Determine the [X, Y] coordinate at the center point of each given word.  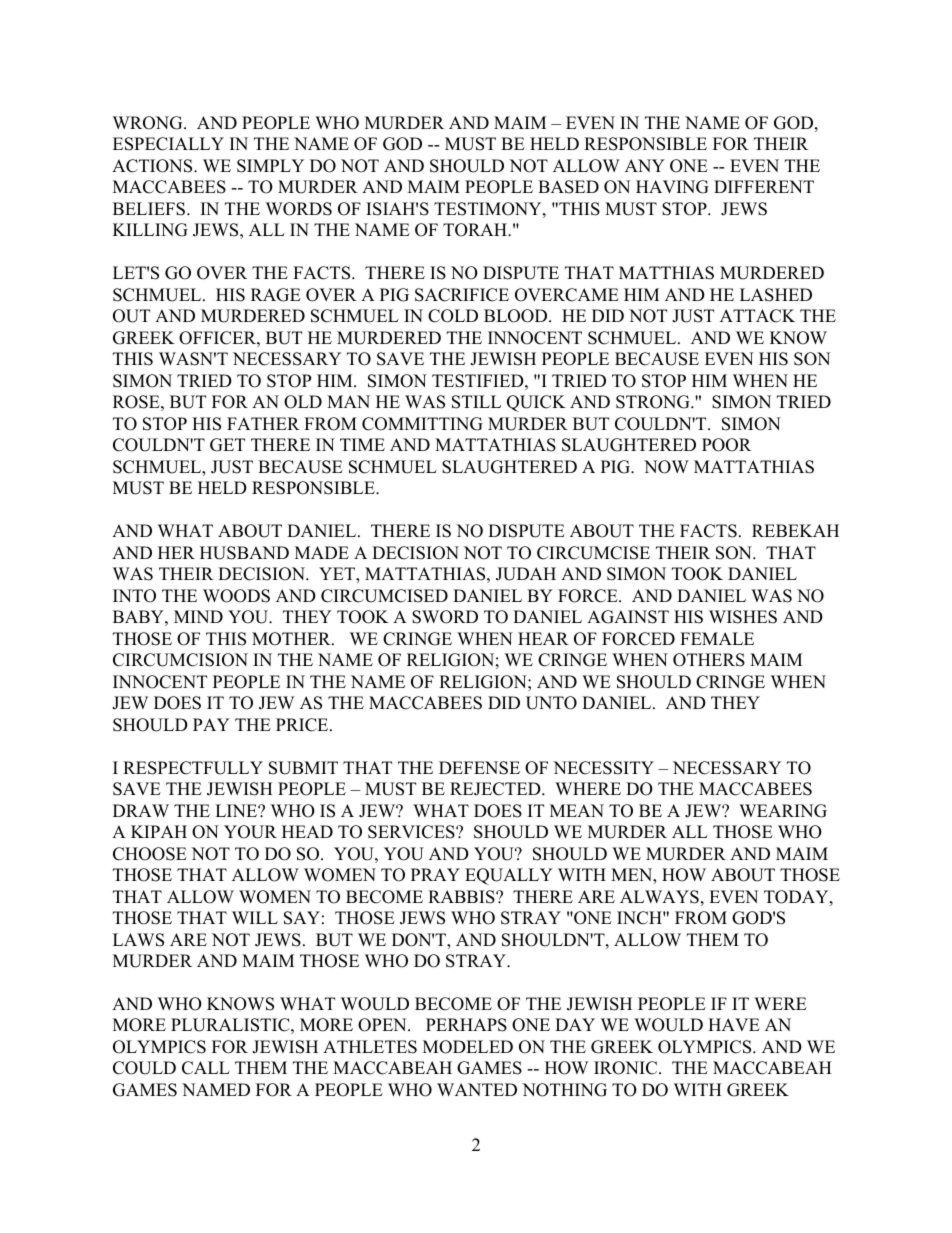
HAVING [672, 187]
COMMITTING [422, 424]
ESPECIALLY [168, 144]
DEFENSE [479, 768]
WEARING [783, 811]
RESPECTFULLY [193, 768]
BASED [568, 187]
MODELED [468, 1047]
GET [227, 445]
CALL [206, 1068]
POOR [726, 445]
